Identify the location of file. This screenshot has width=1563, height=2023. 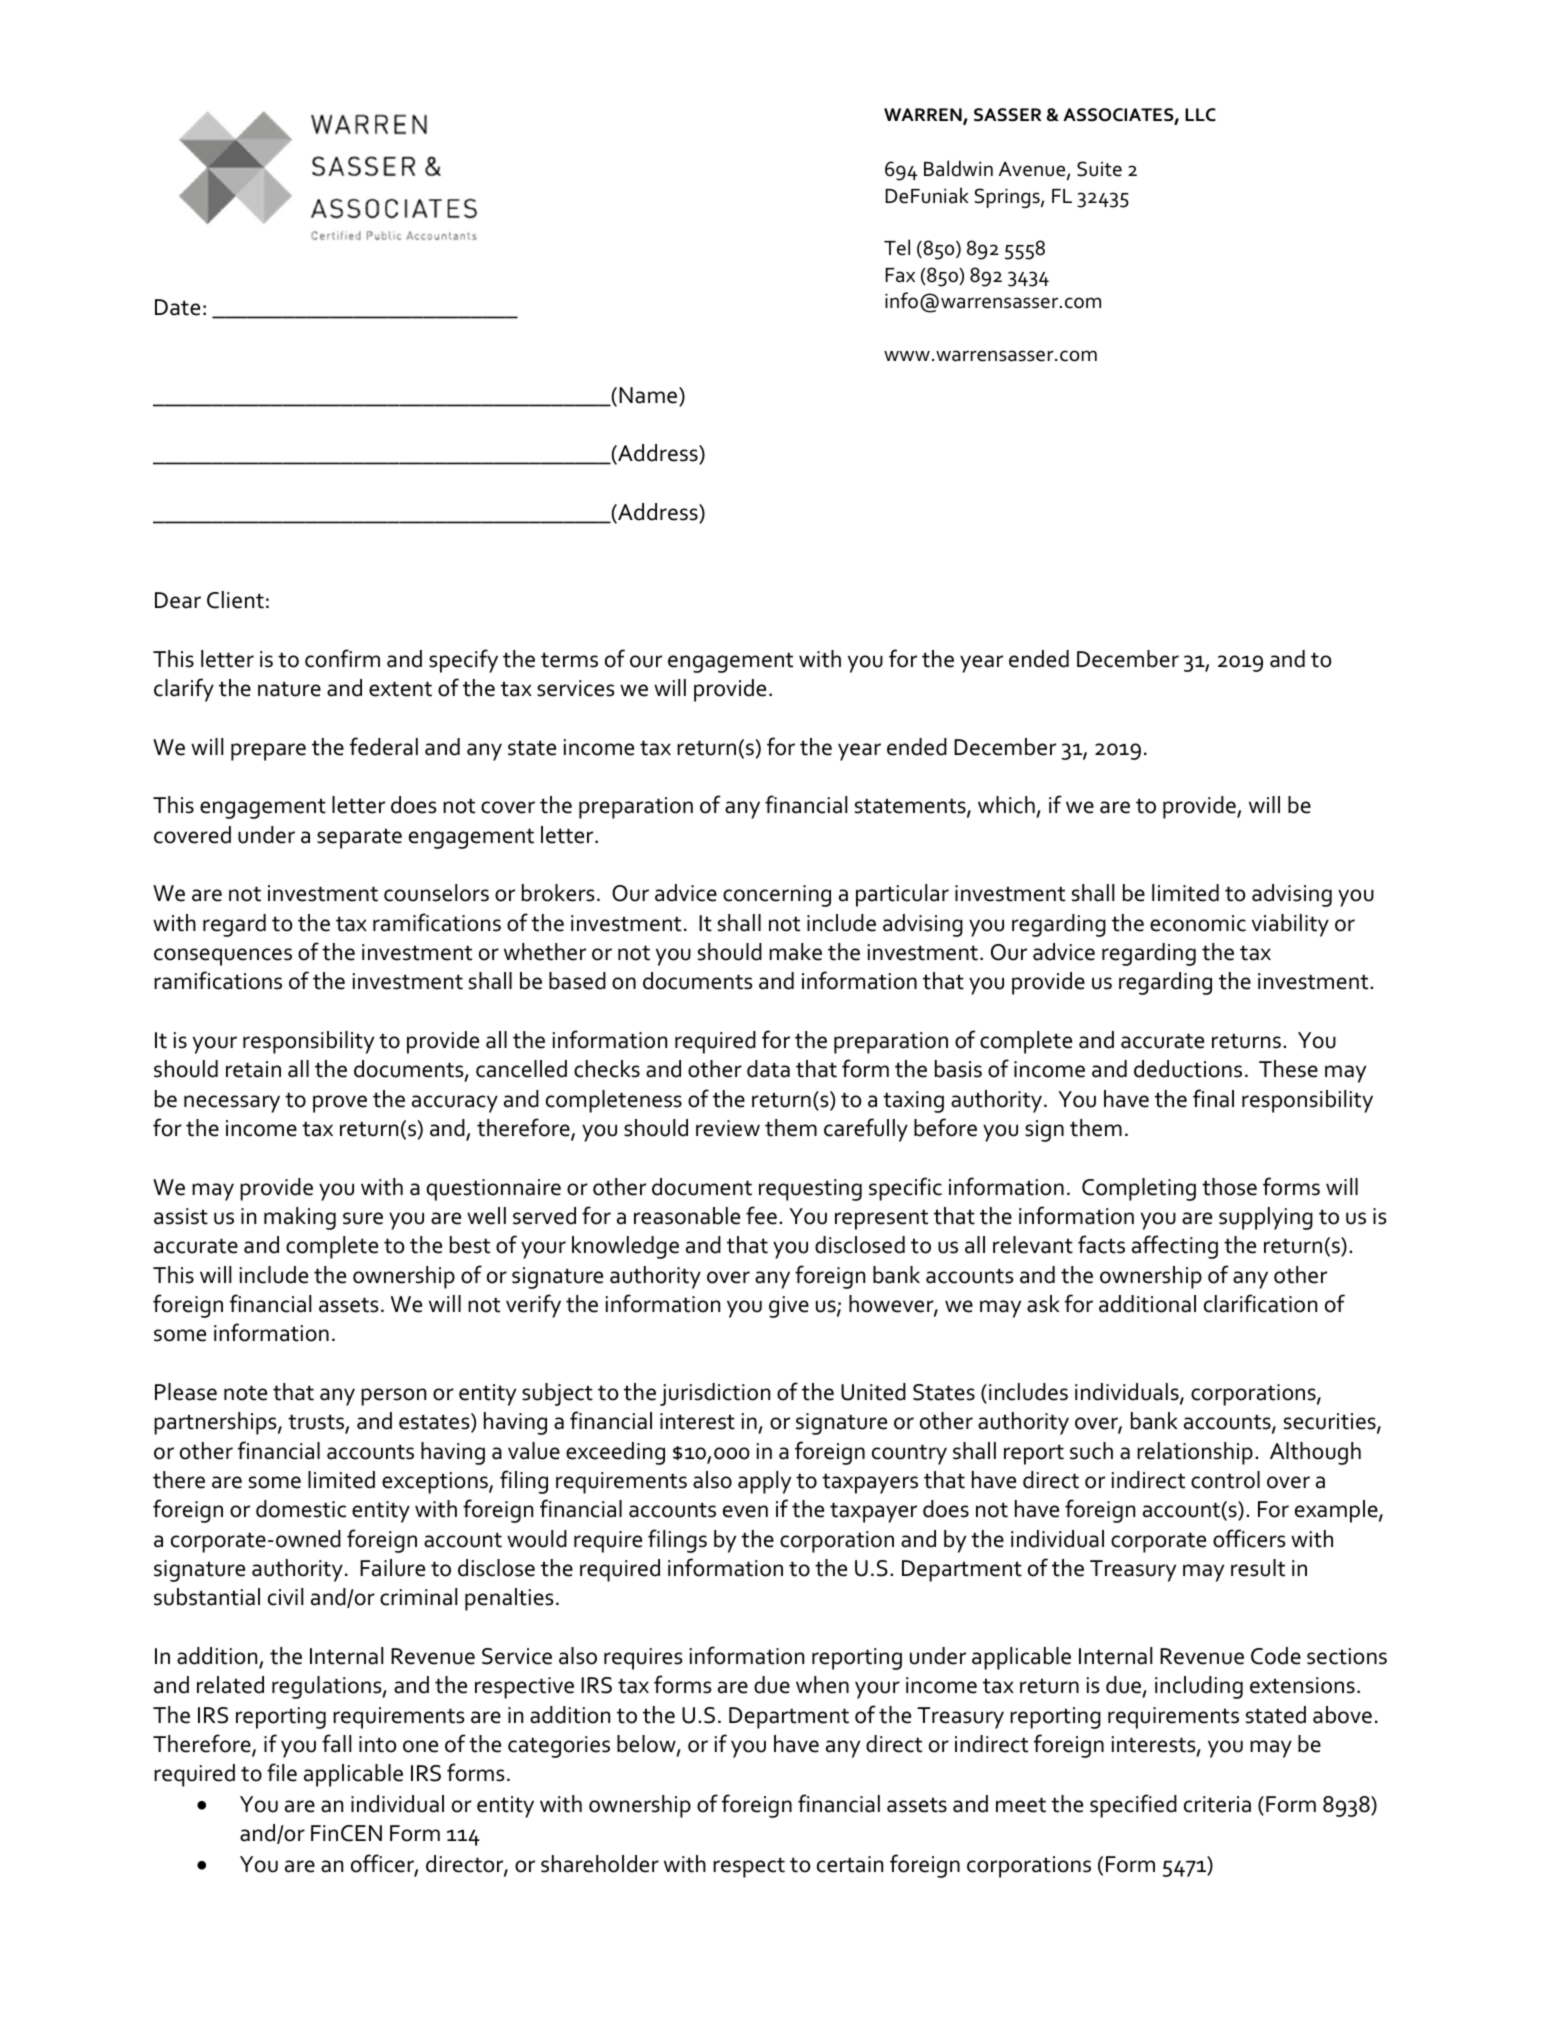
(282, 1772).
